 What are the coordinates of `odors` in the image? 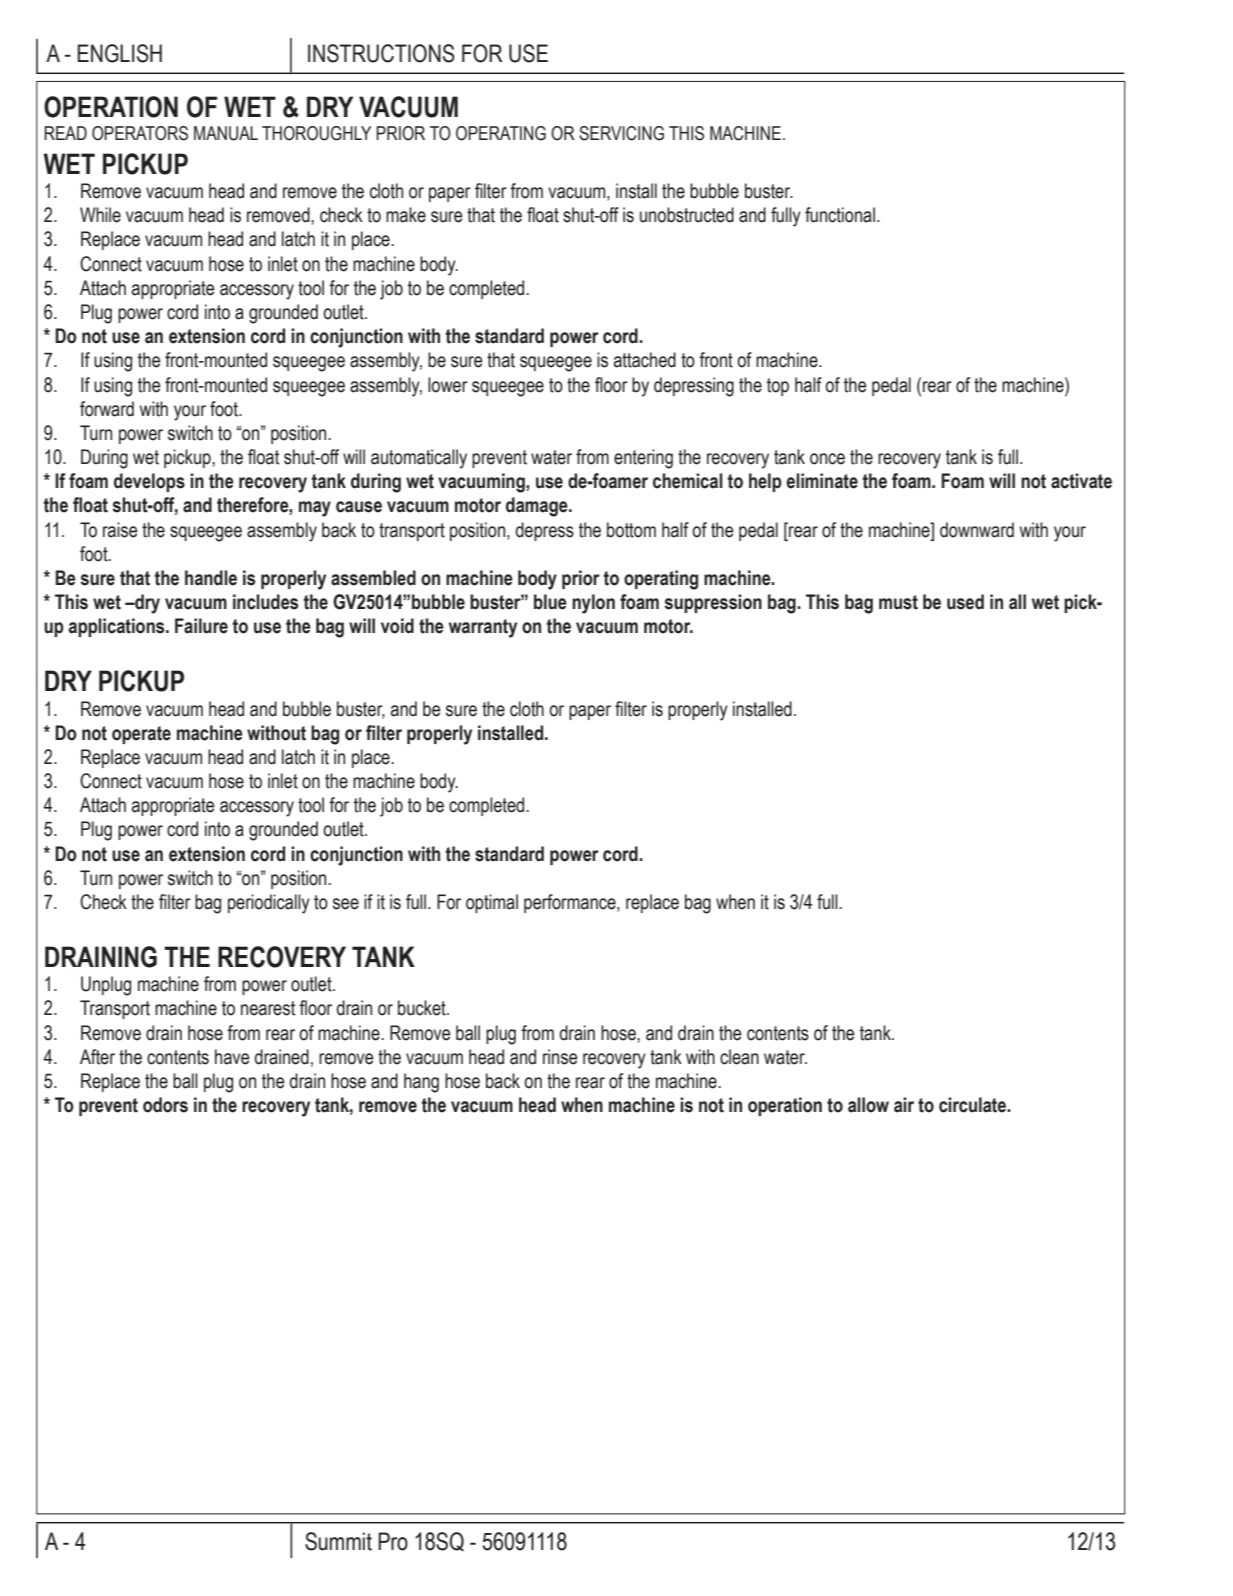 It's located at (165, 1105).
